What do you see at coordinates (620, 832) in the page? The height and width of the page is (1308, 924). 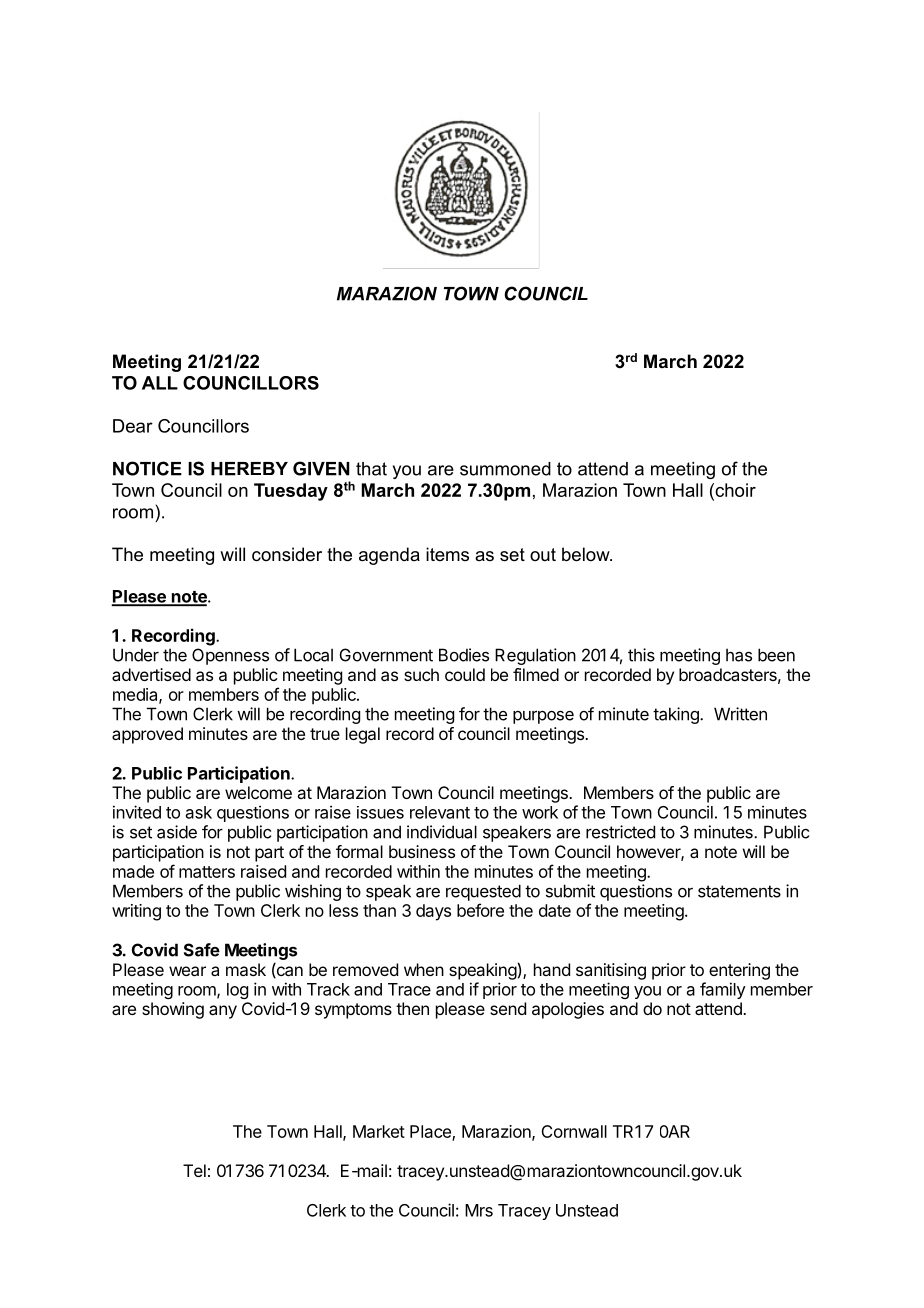 I see `restricted` at bounding box center [620, 832].
